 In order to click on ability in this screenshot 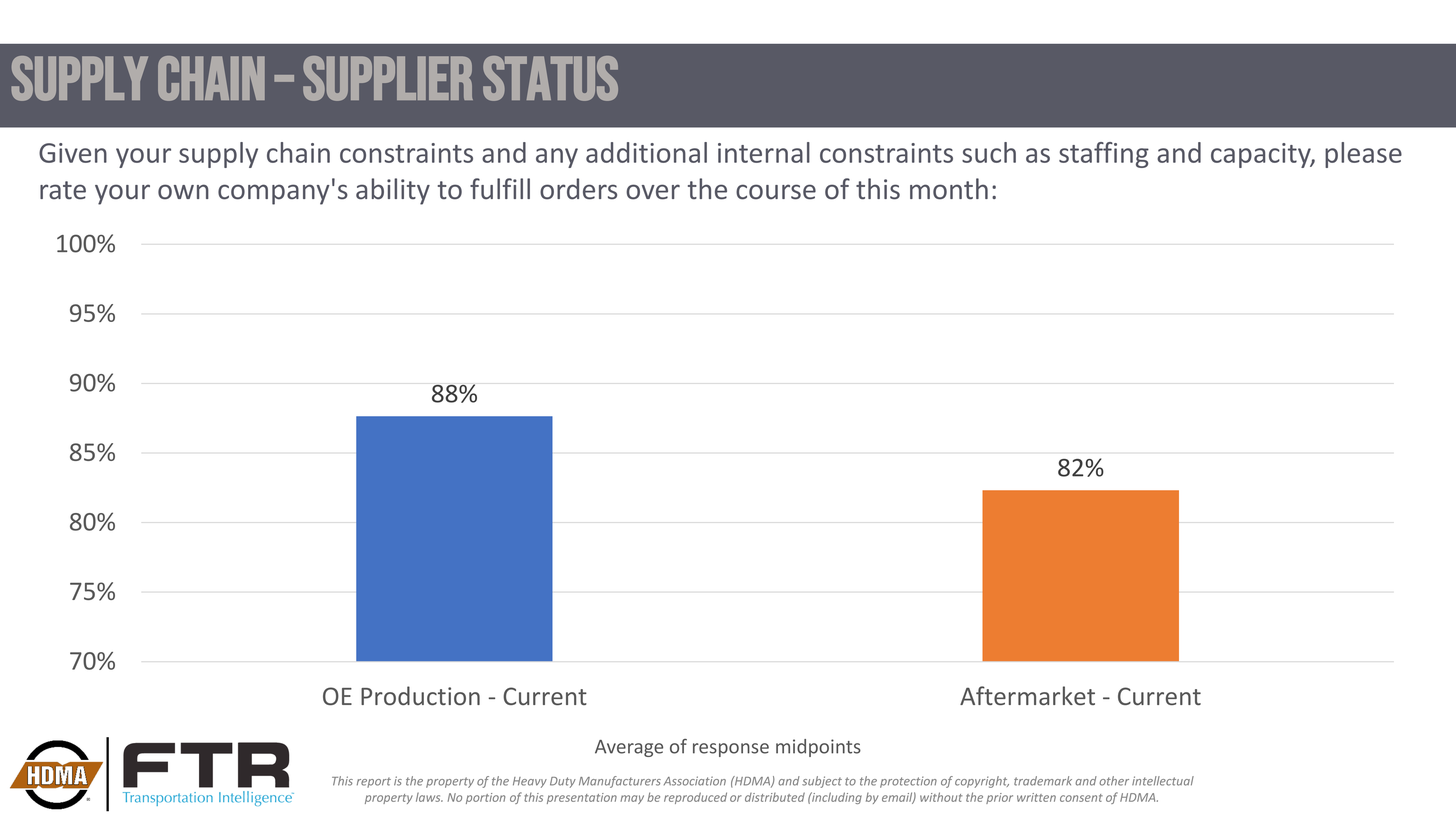, I will do `click(393, 191)`.
